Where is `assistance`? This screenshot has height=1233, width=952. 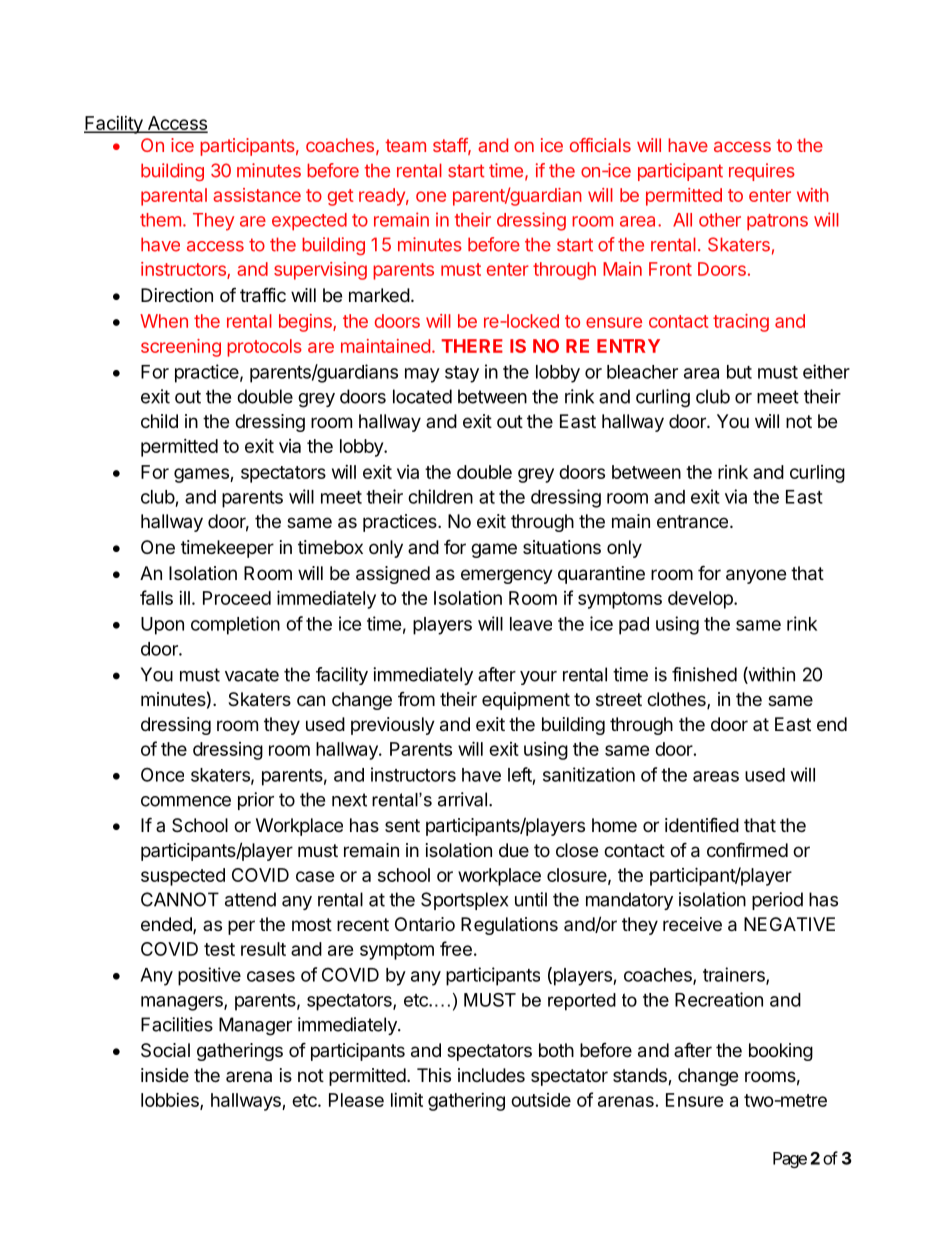 assistance is located at coordinates (257, 195).
